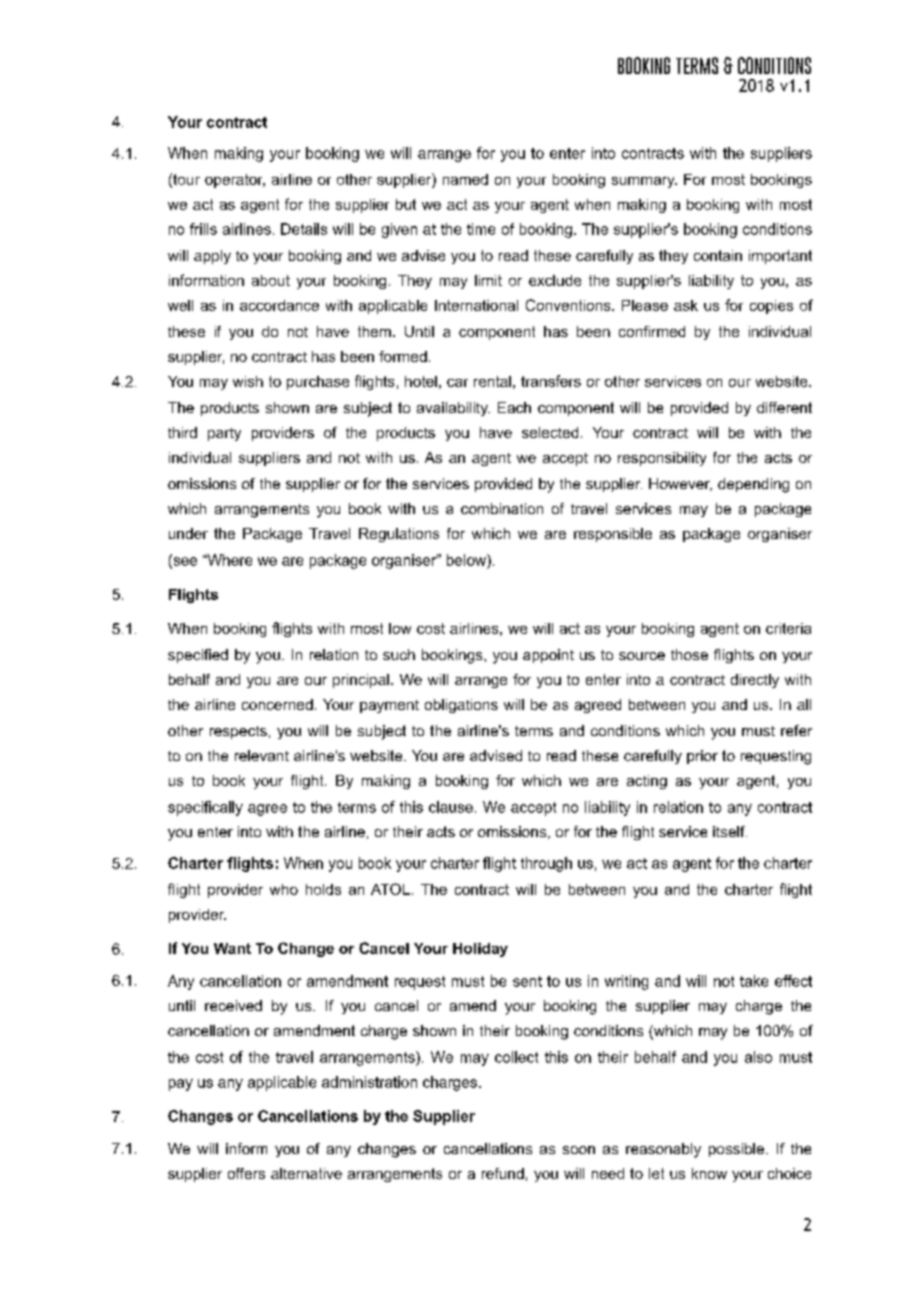 This page has height=1308, width=924. What do you see at coordinates (502, 508) in the page?
I see `combination` at bounding box center [502, 508].
